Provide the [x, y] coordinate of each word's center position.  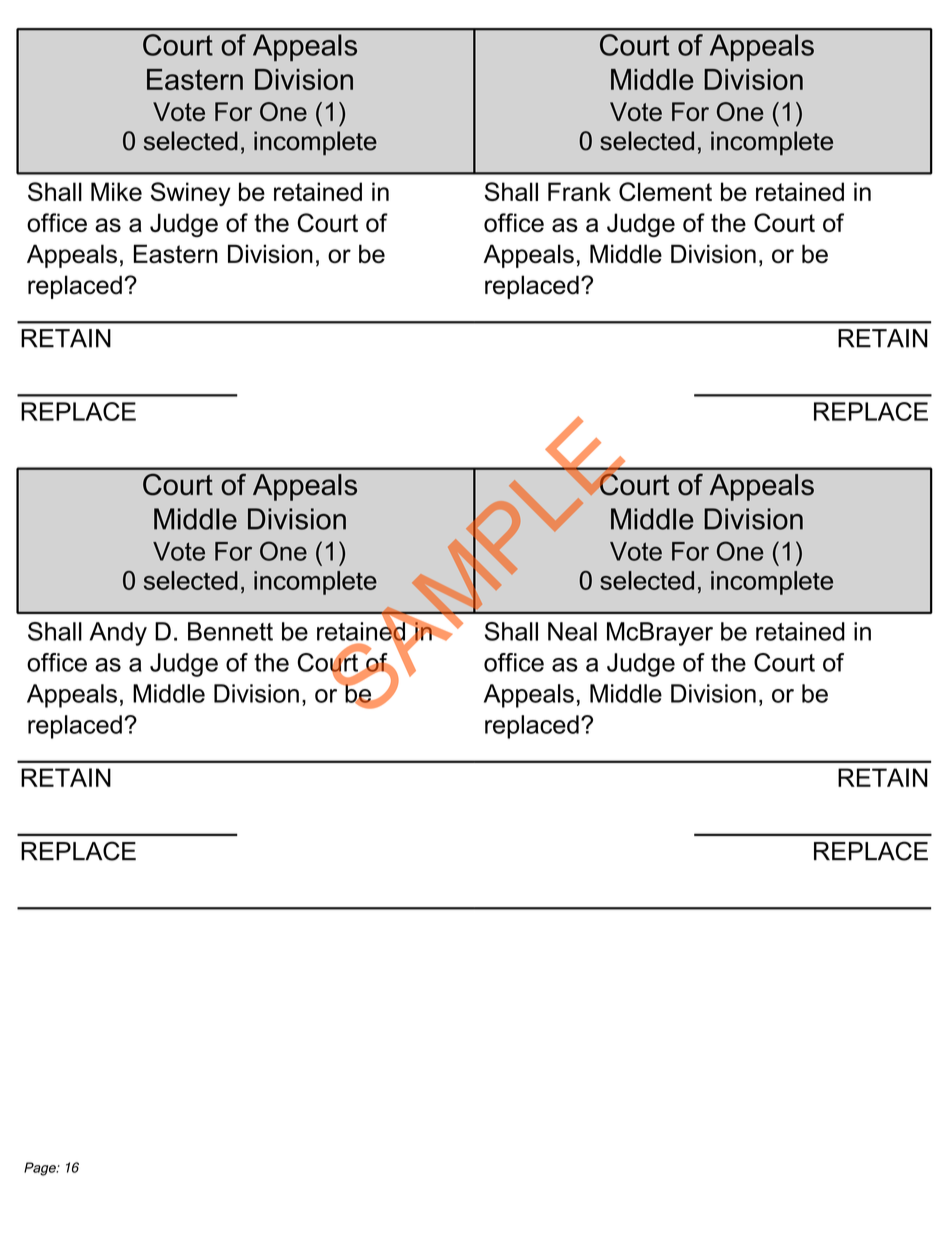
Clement [665, 191]
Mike [116, 191]
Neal [572, 631]
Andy [118, 634]
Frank [579, 191]
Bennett [230, 631]
